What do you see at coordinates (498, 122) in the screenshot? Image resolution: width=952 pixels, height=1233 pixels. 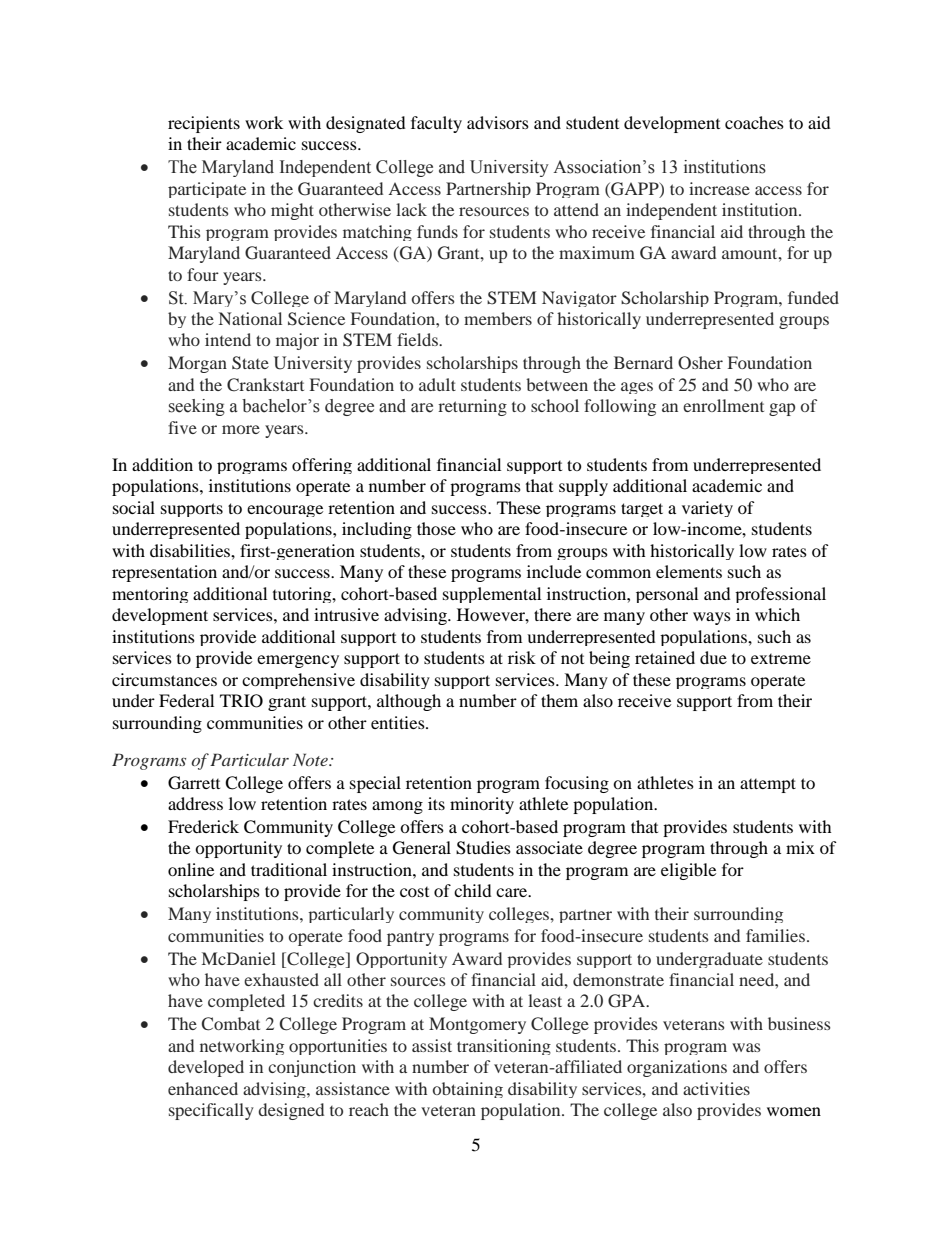 I see `advisors` at bounding box center [498, 122].
